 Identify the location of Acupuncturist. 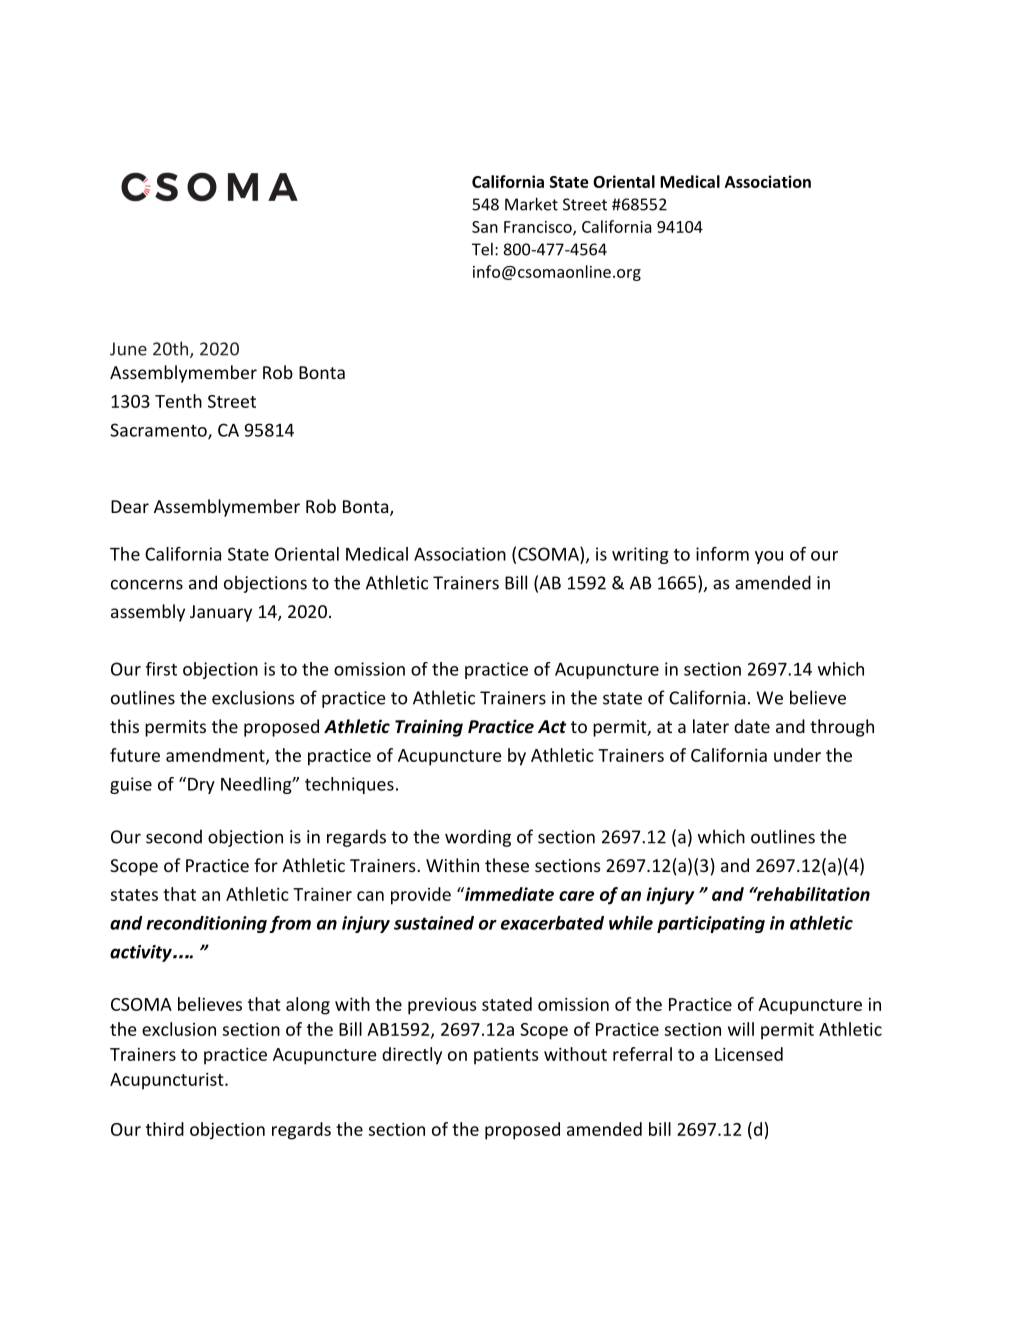
(168, 1081).
